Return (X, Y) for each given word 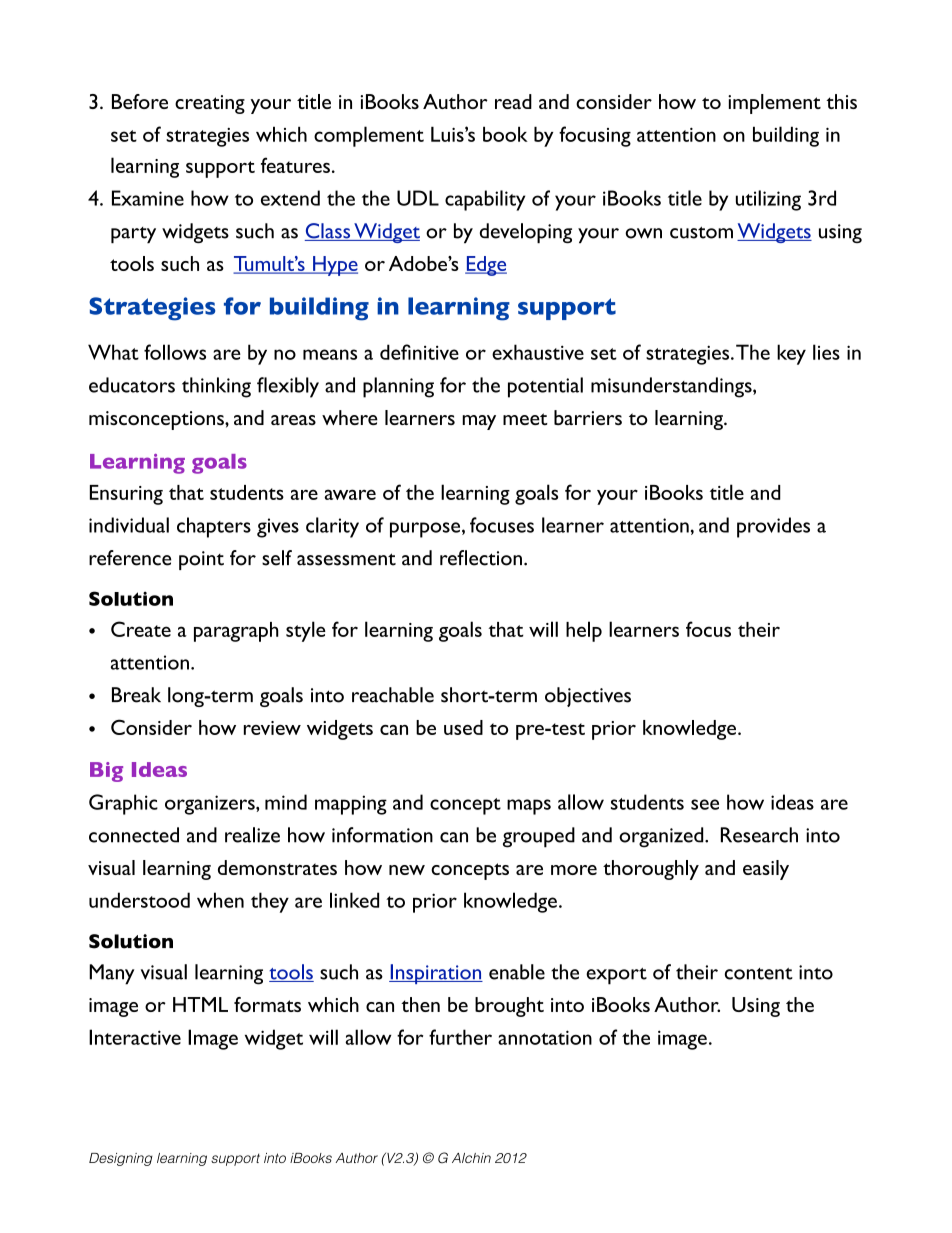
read (513, 101)
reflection (481, 558)
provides (773, 527)
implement (774, 104)
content (759, 974)
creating (210, 104)
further (460, 1037)
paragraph (236, 632)
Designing (121, 1159)
